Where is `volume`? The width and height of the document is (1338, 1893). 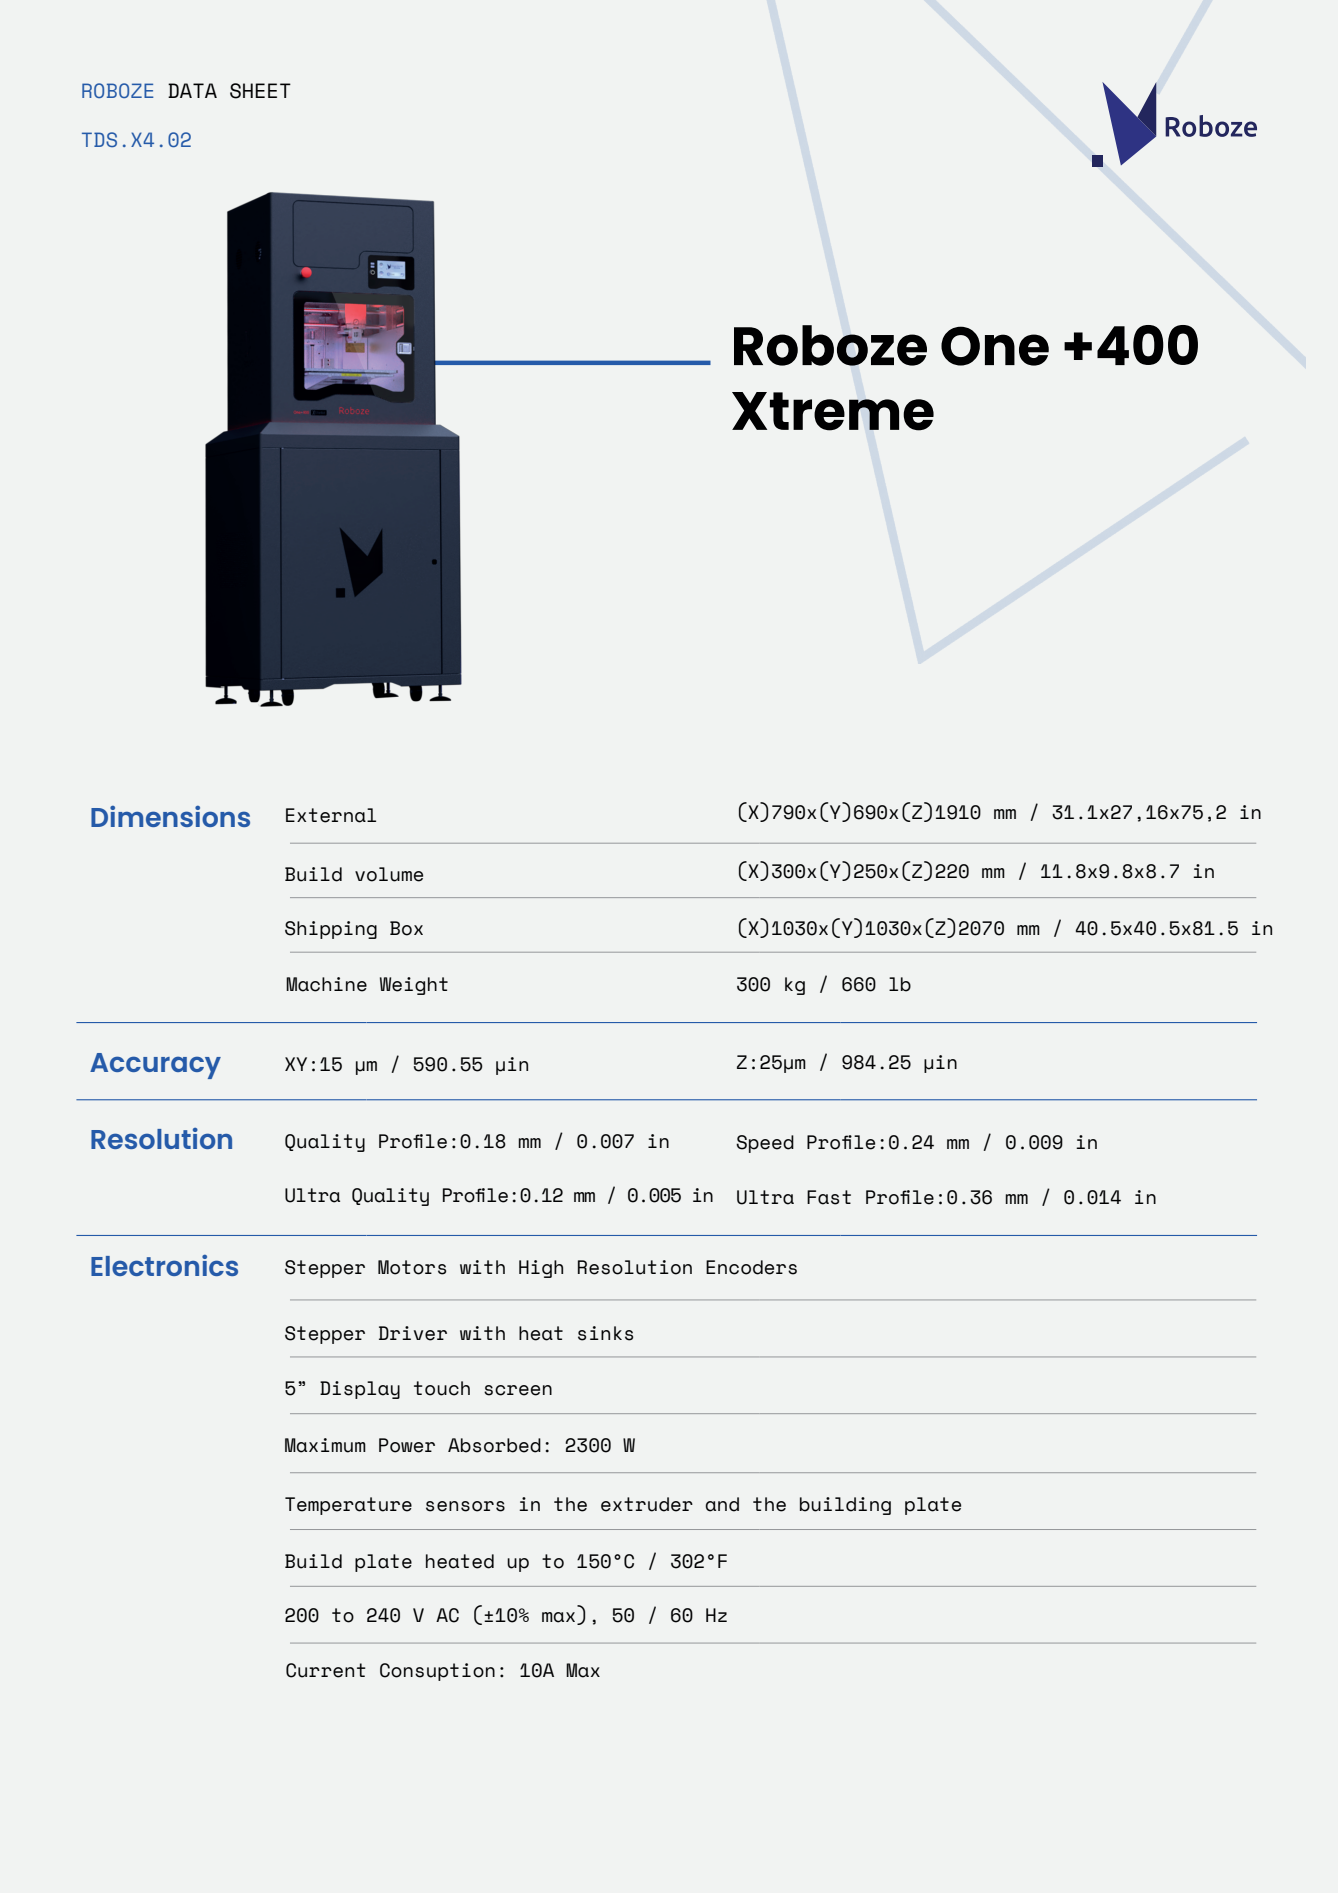 volume is located at coordinates (389, 874).
